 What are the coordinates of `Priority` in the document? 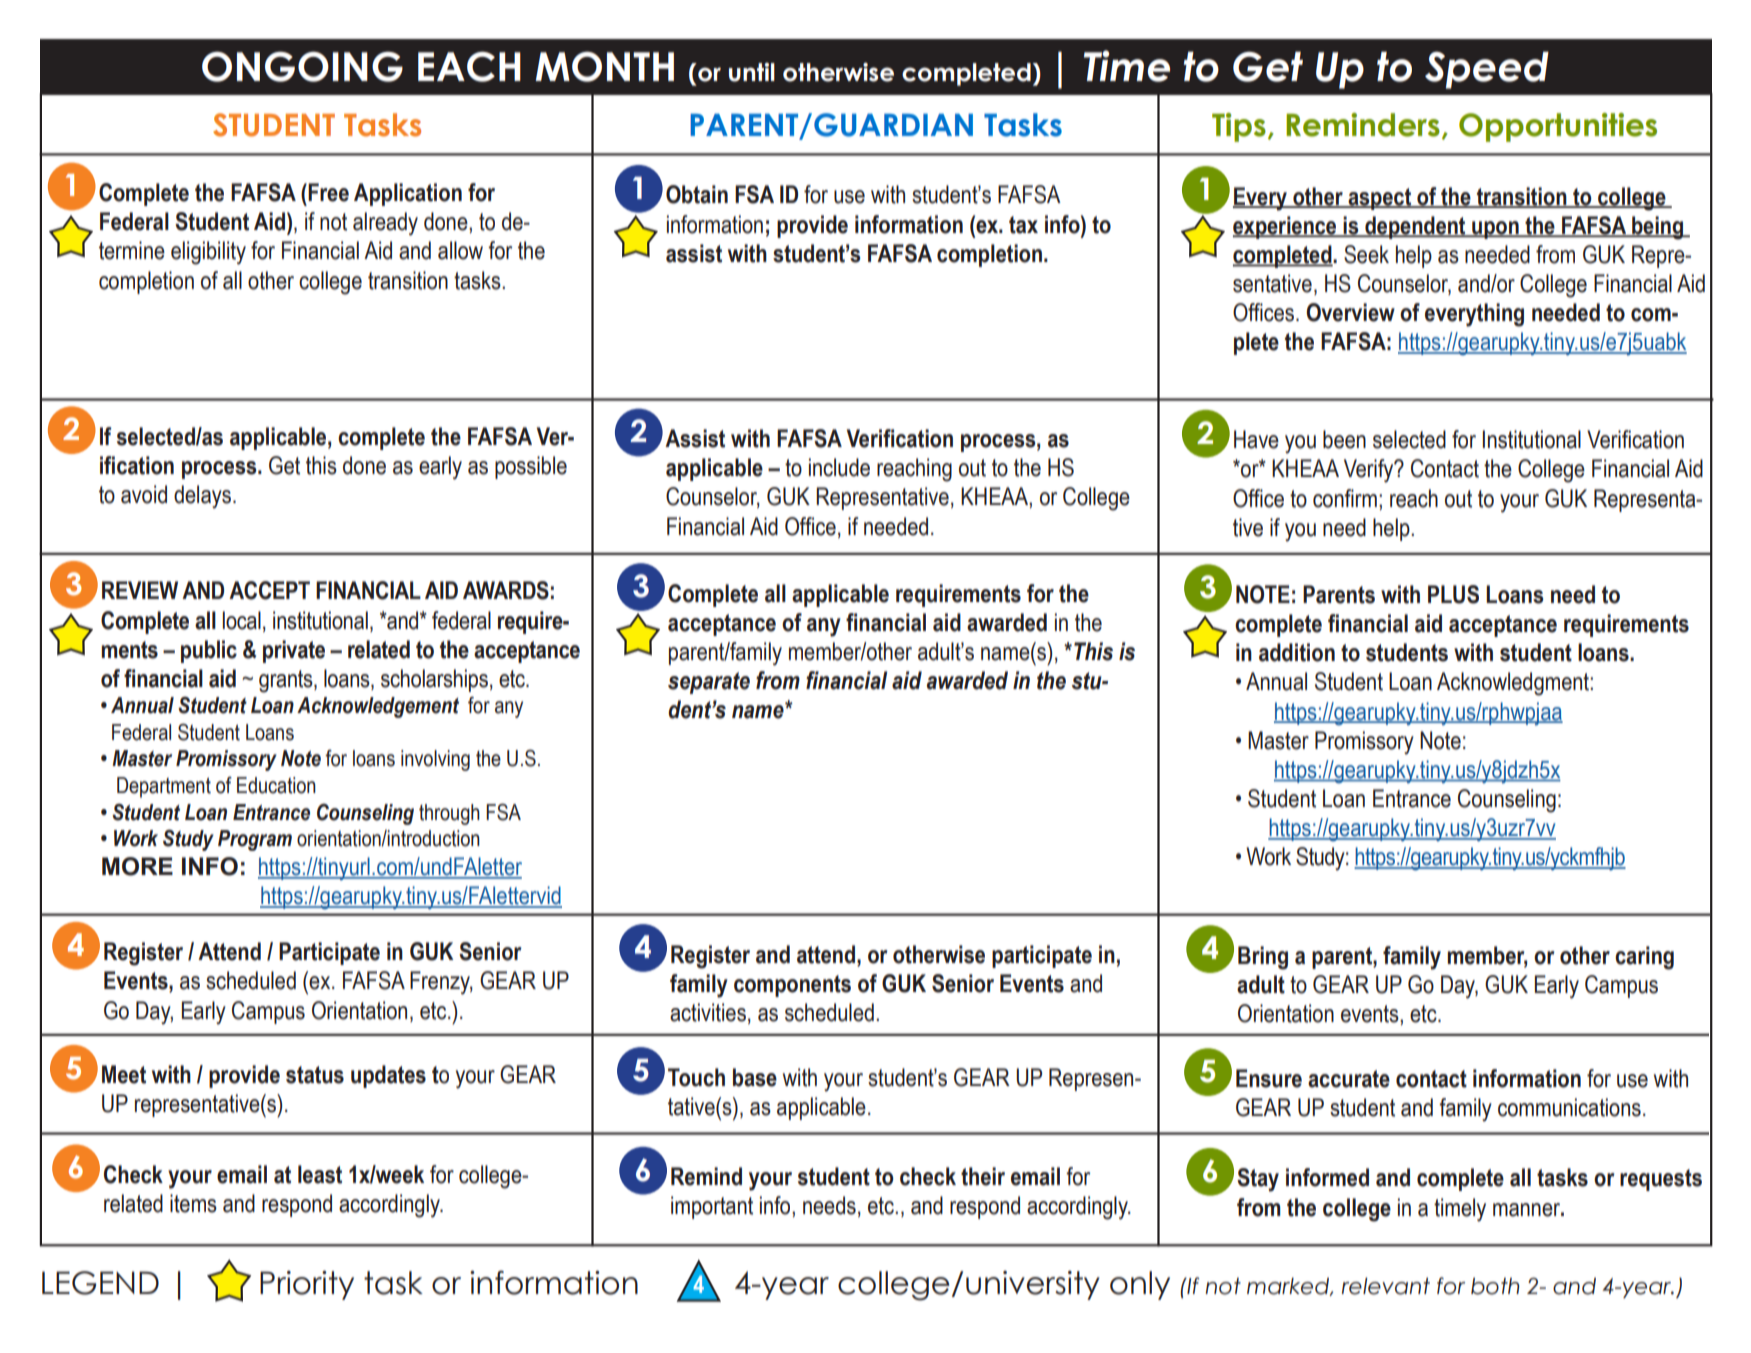 It's located at (307, 1285).
